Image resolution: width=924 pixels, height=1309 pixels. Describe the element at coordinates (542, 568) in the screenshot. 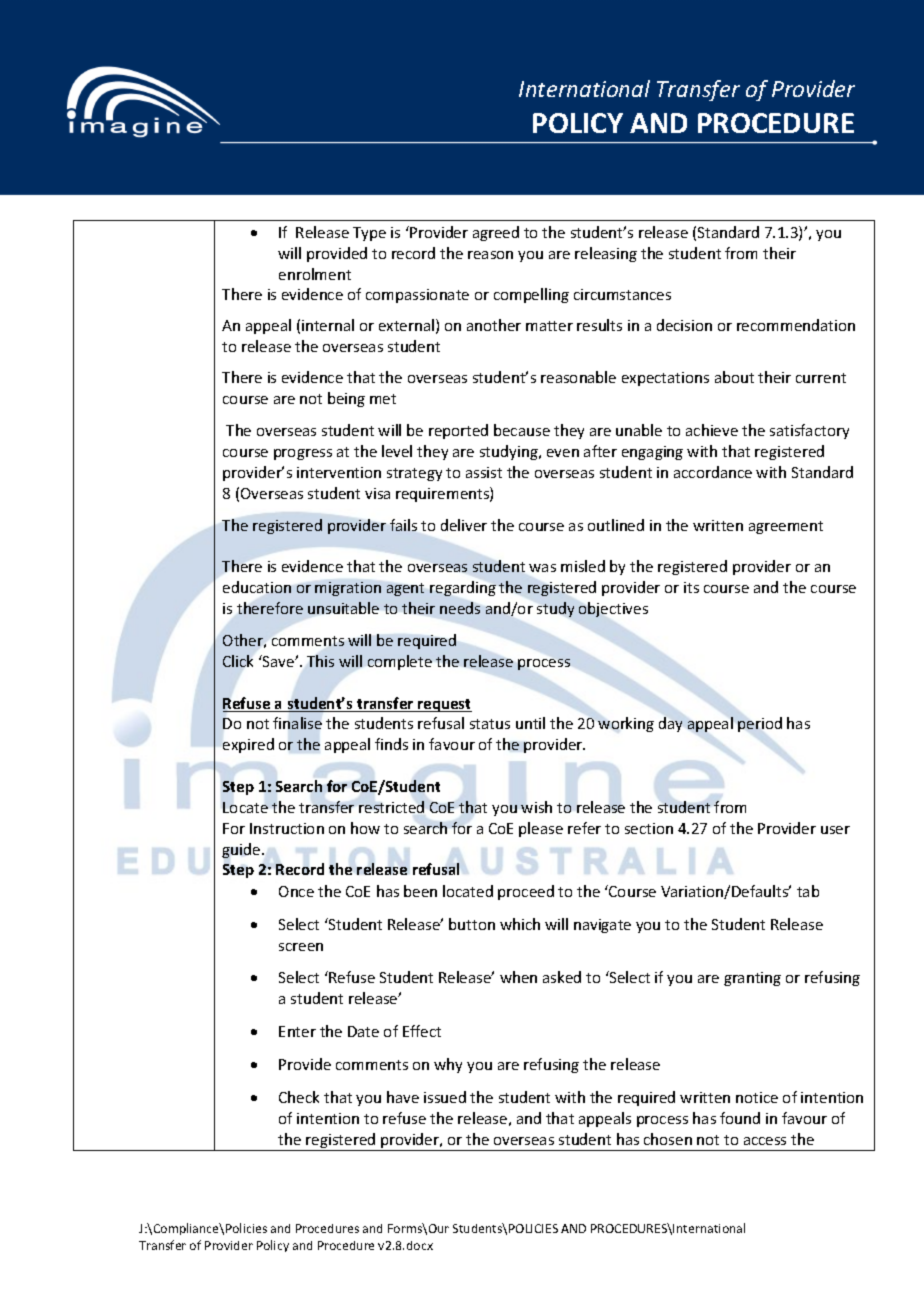

I see `was` at that location.
